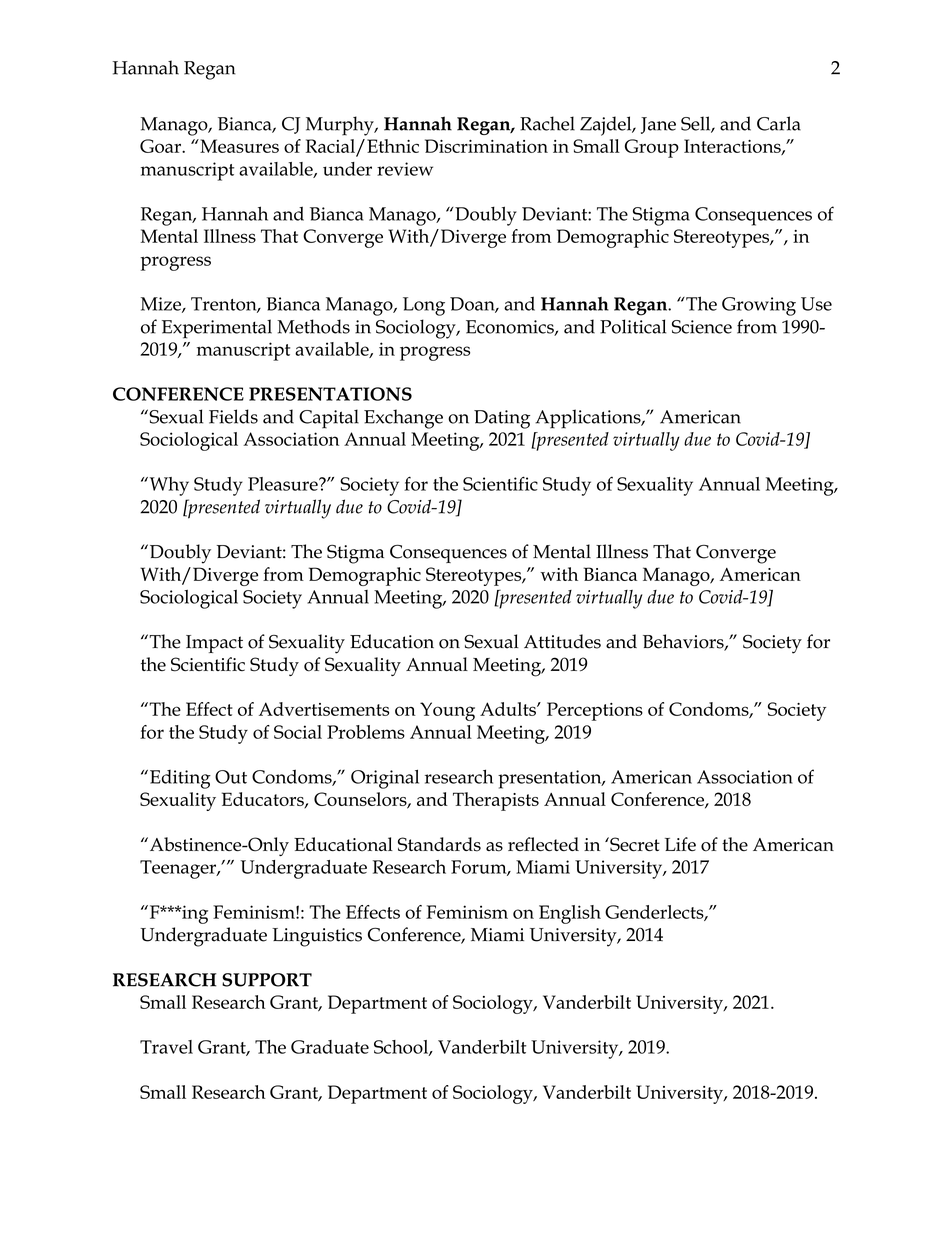  Describe the element at coordinates (759, 306) in the page. I see `Growing` at that location.
